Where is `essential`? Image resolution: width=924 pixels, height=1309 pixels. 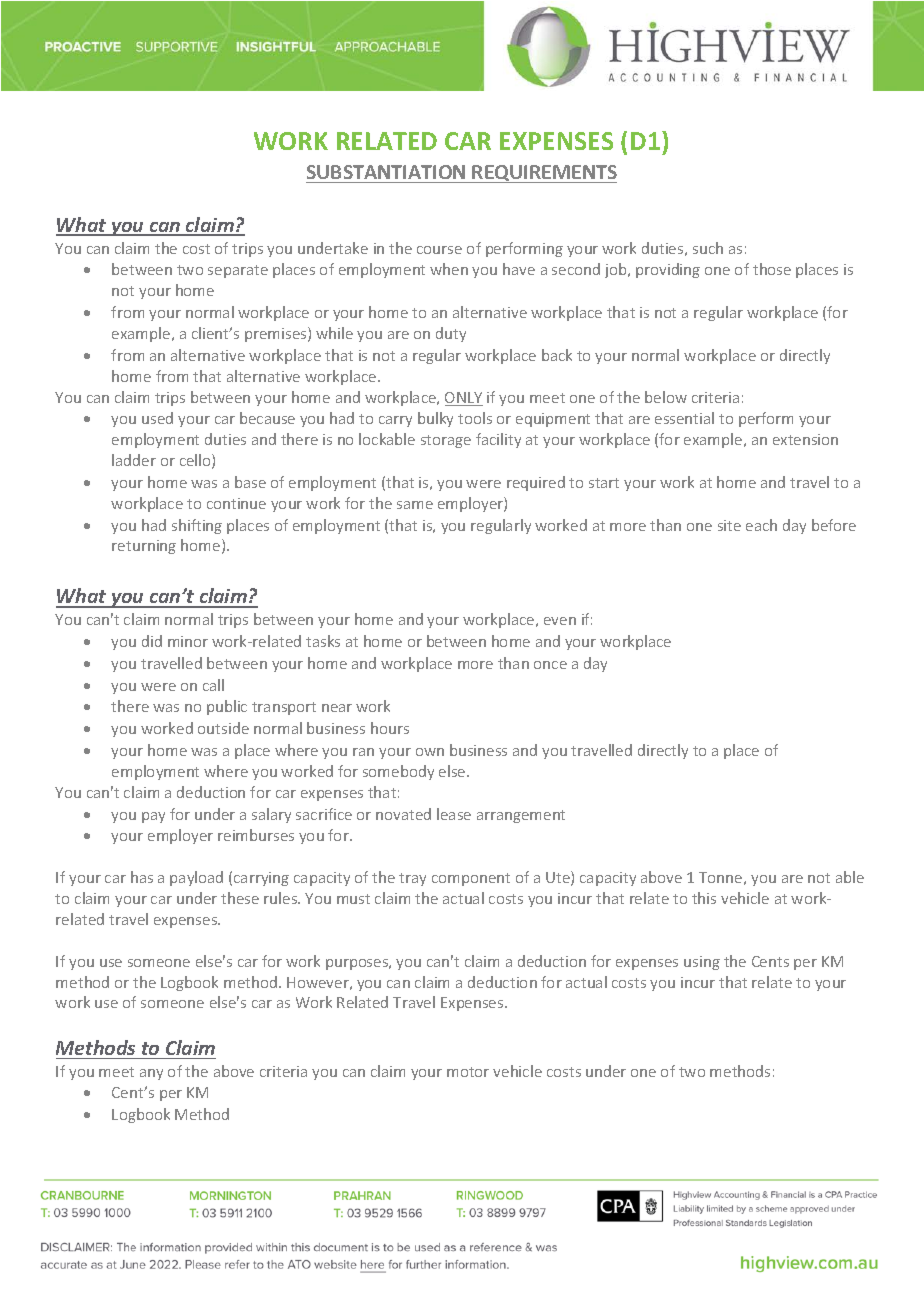
essential is located at coordinates (684, 418).
